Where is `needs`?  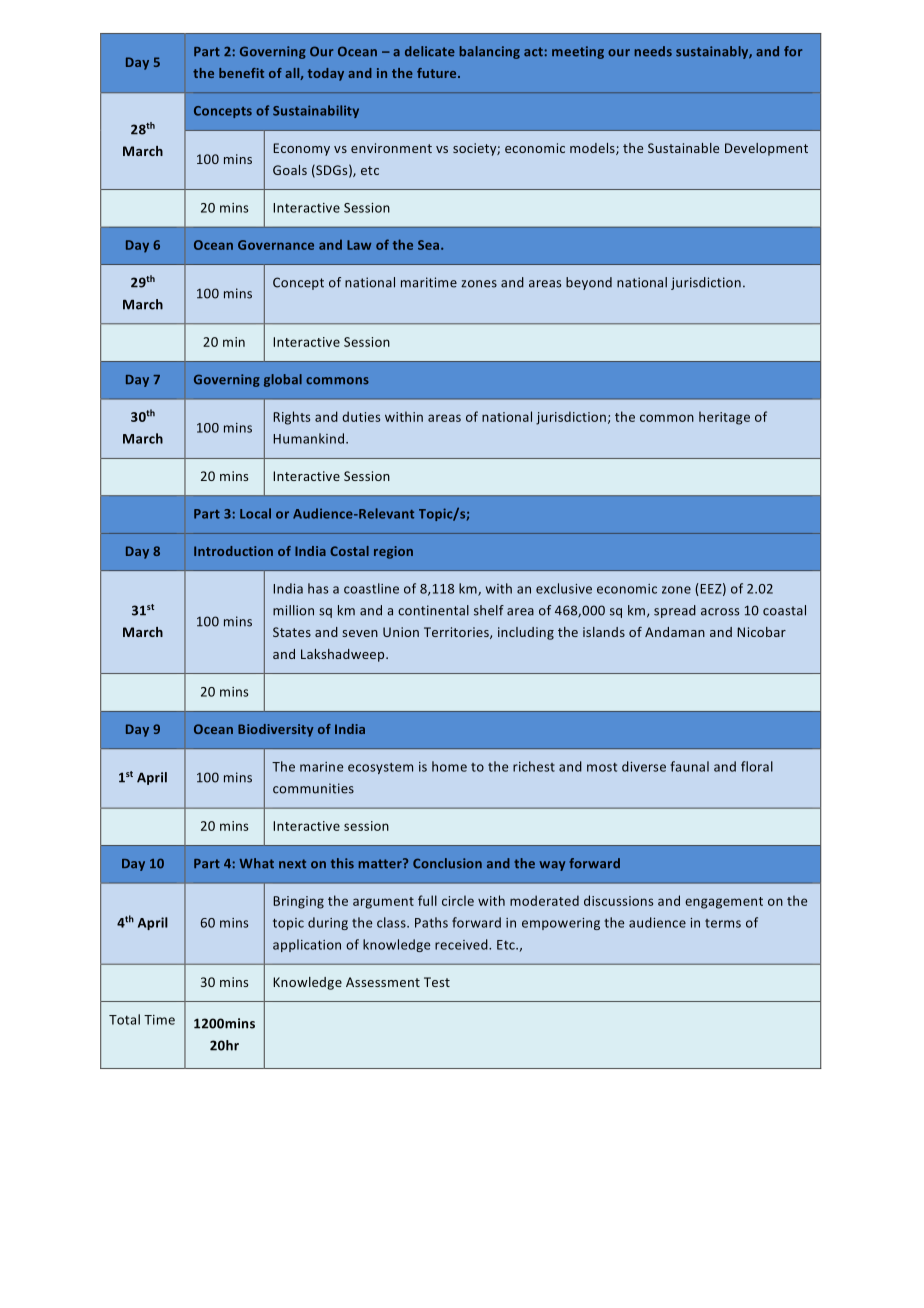 needs is located at coordinates (653, 51).
